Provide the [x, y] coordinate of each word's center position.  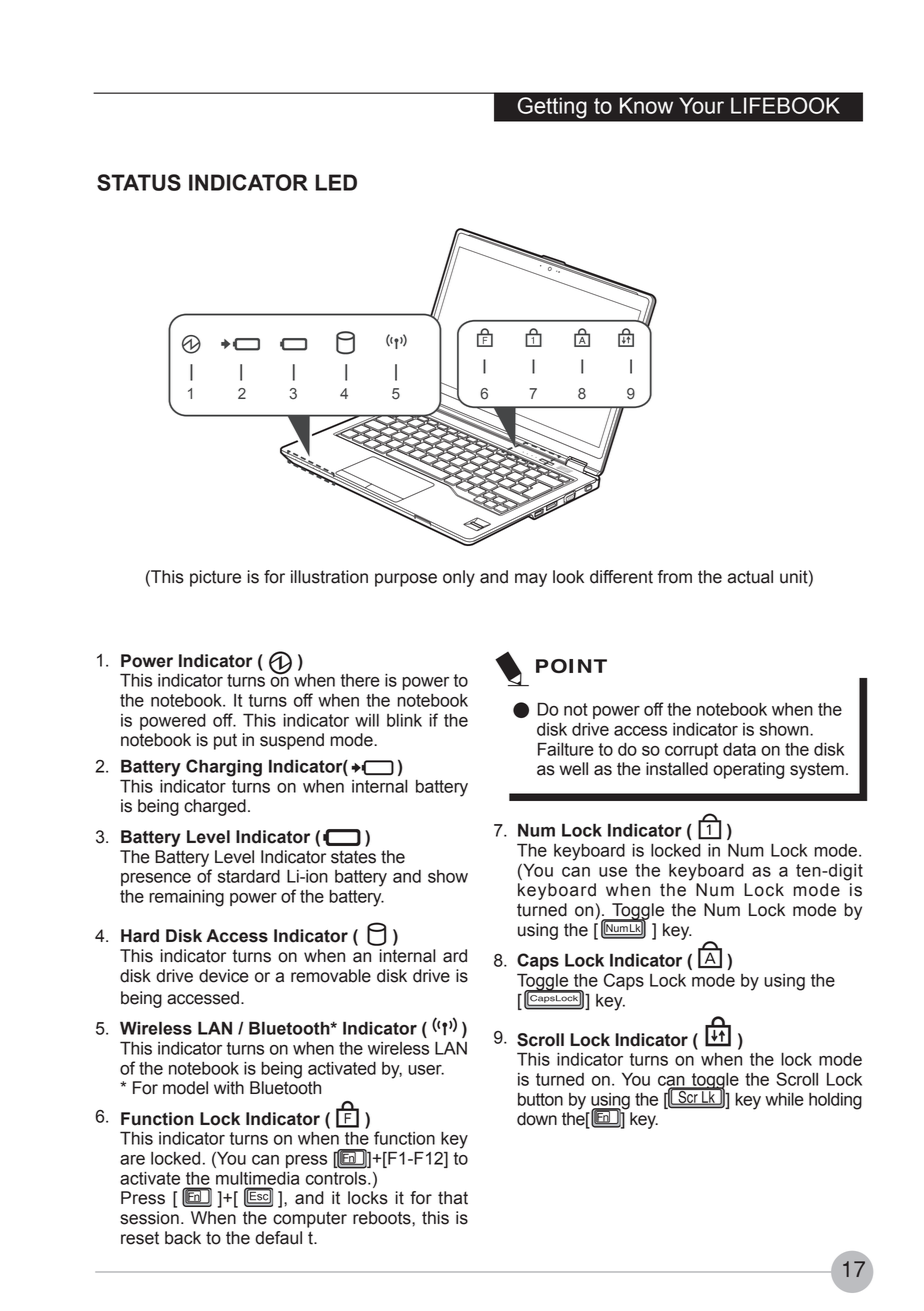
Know [646, 105]
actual [750, 577]
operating [748, 770]
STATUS [139, 182]
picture [215, 578]
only [459, 578]
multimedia [257, 1178]
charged [215, 807]
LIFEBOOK [785, 105]
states [353, 857]
